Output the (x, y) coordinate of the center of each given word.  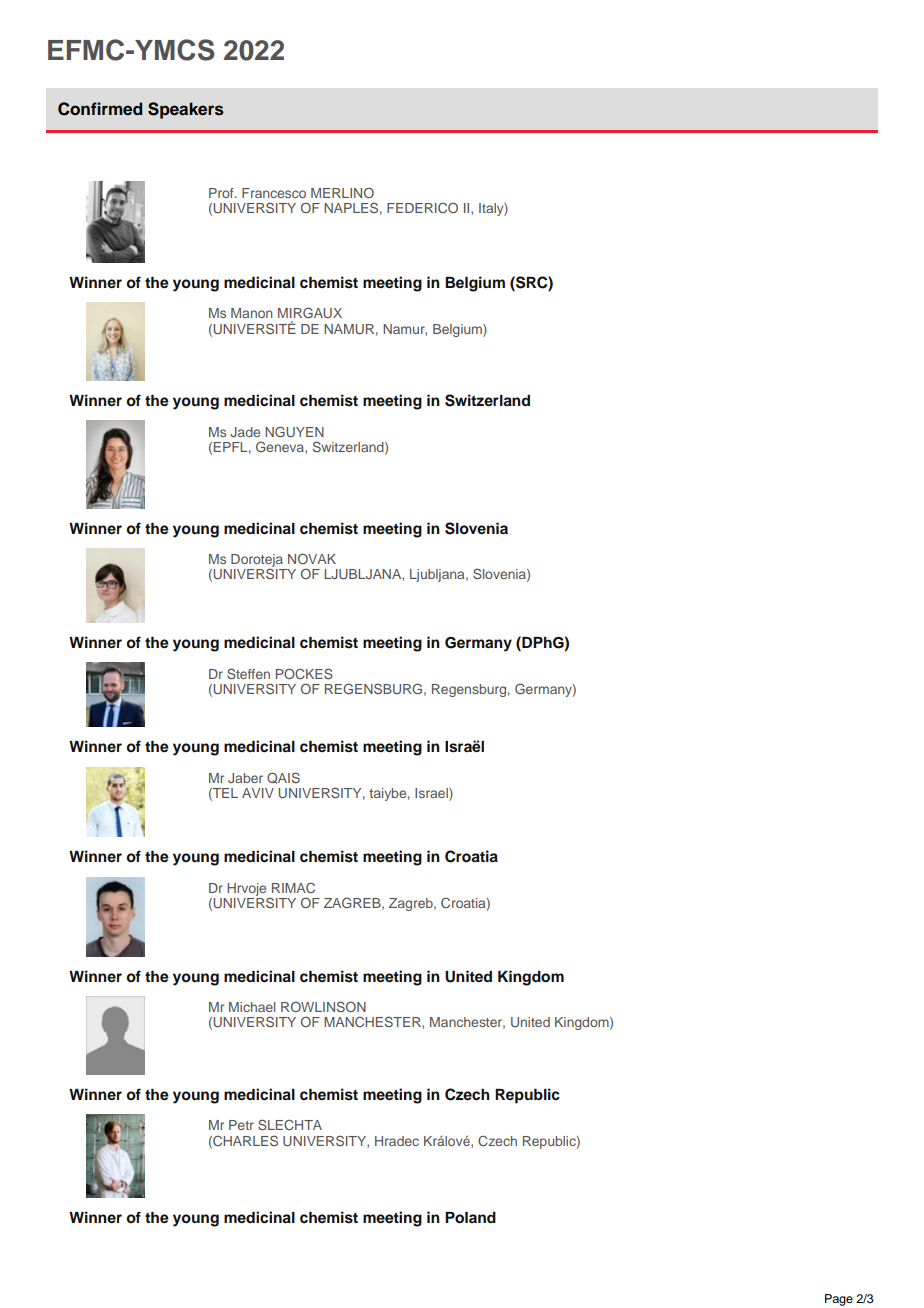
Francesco (274, 193)
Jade (245, 432)
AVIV (258, 793)
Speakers (186, 110)
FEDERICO (422, 207)
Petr (241, 1125)
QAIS (283, 778)
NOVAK (312, 559)
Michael (252, 1007)
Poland (470, 1218)
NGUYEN (294, 431)
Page (839, 1300)
